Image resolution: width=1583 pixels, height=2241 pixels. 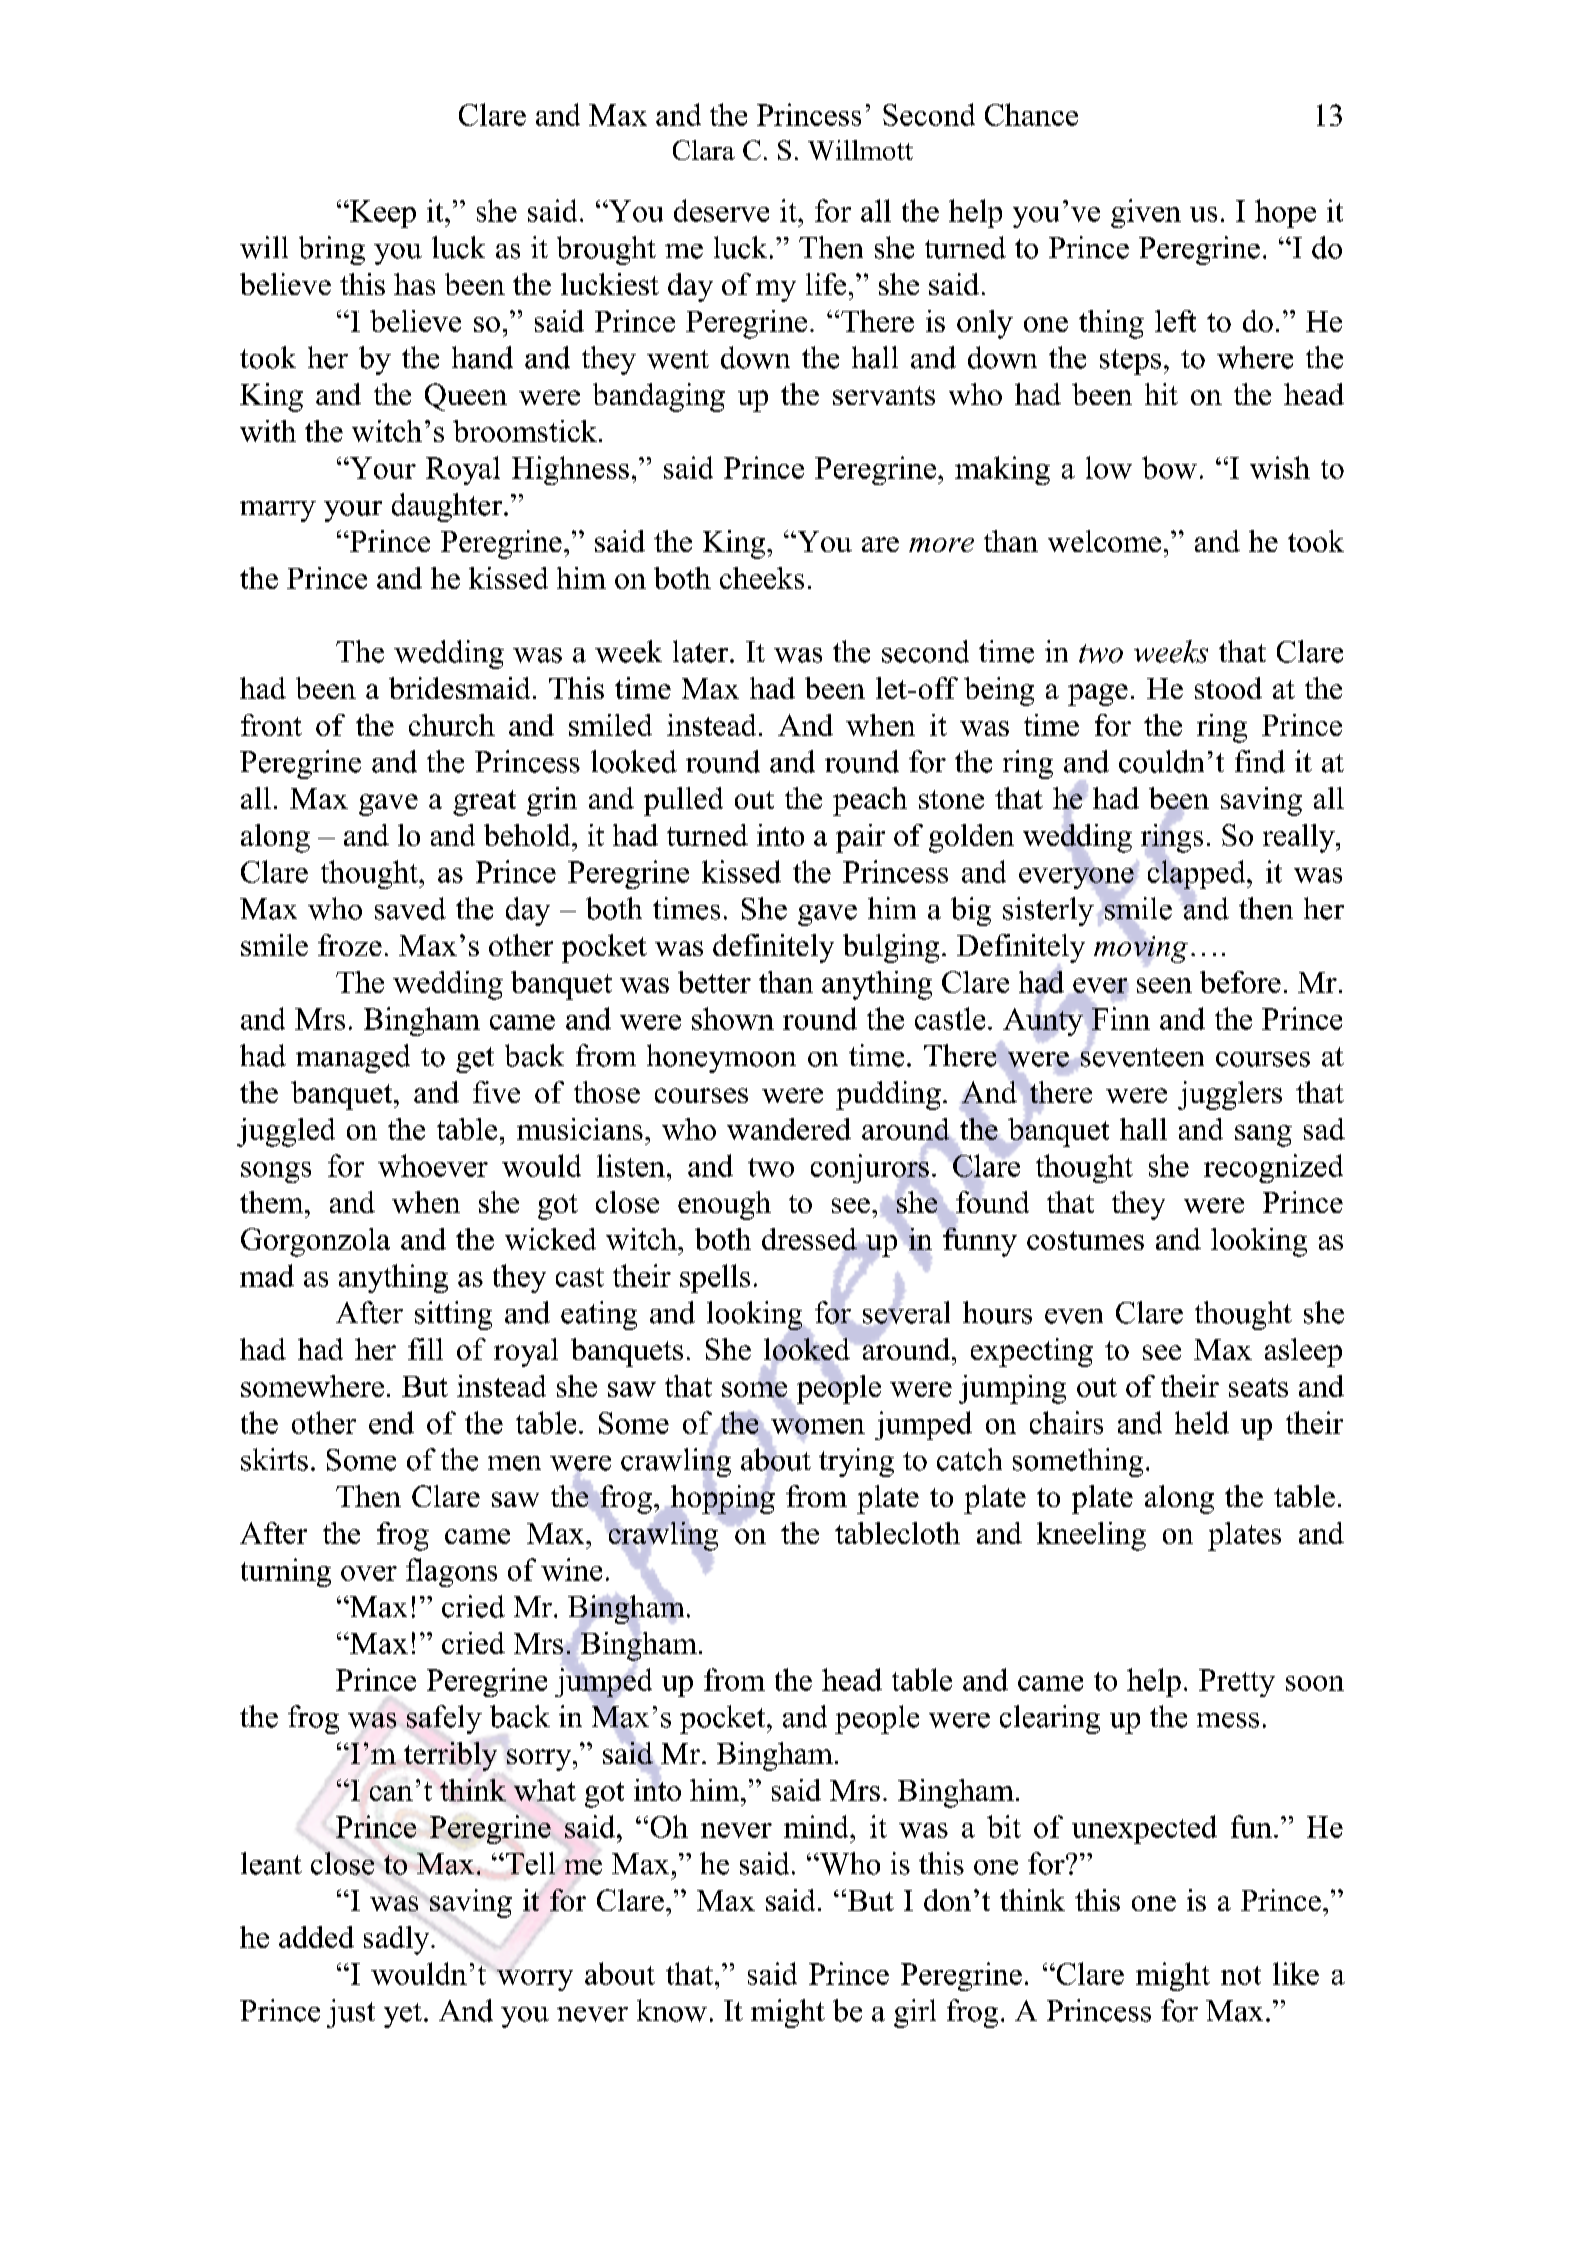 What do you see at coordinates (398, 1940) in the document?
I see `sadly` at bounding box center [398, 1940].
